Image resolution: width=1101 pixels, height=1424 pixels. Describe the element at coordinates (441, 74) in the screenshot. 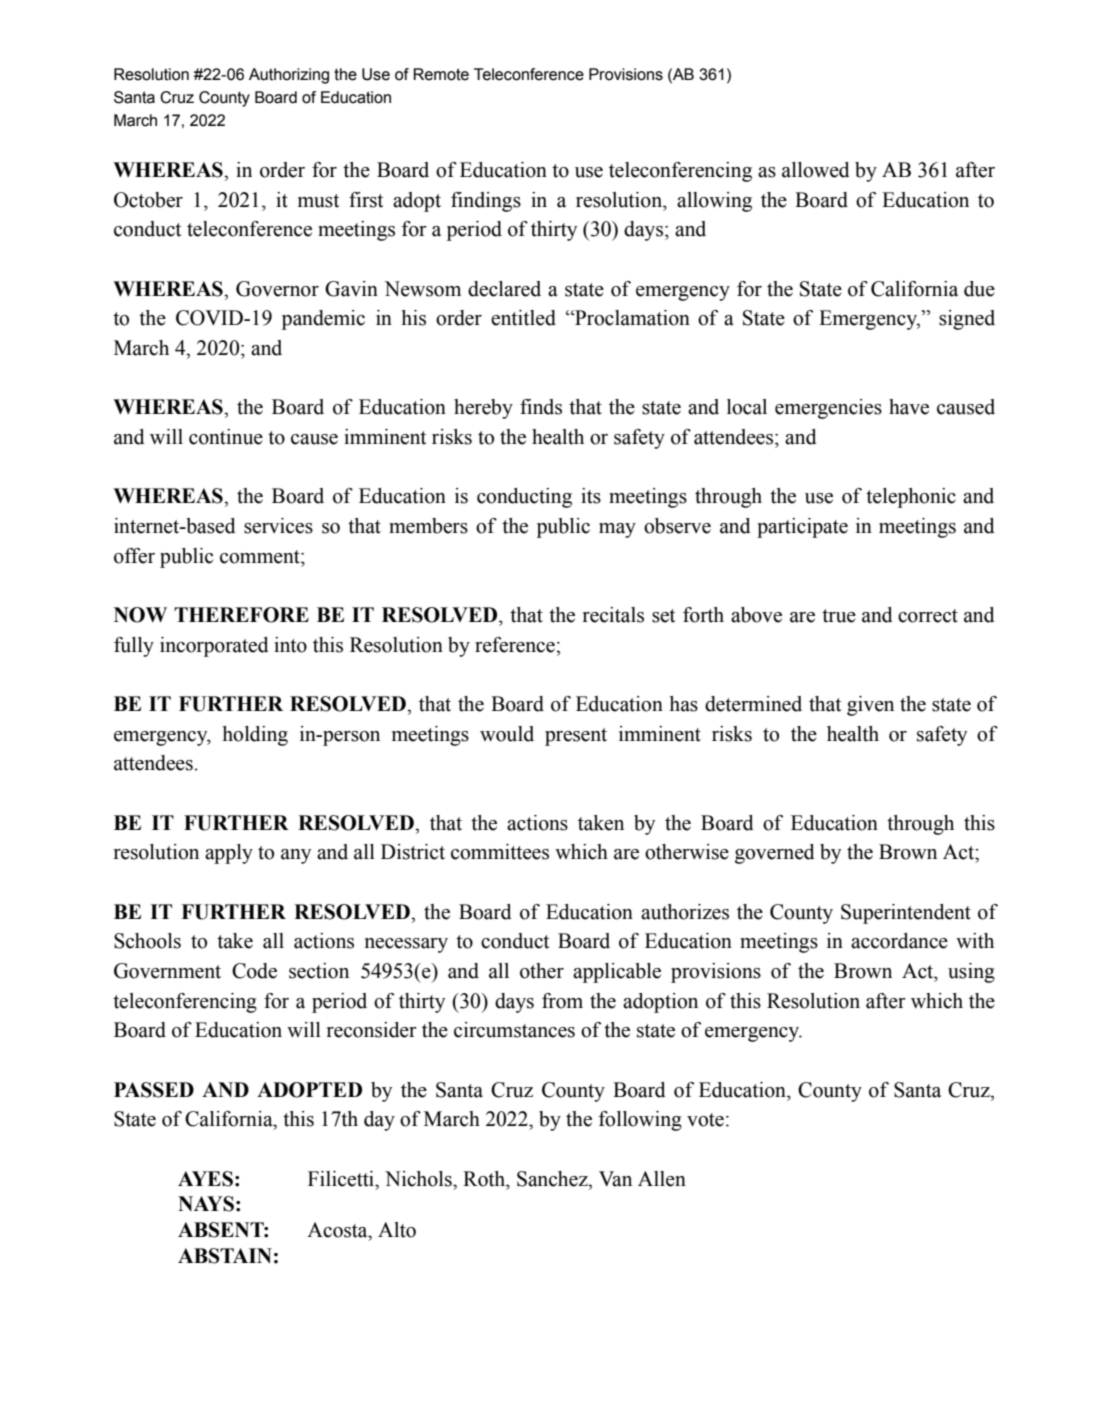

I see `Remote` at that location.
